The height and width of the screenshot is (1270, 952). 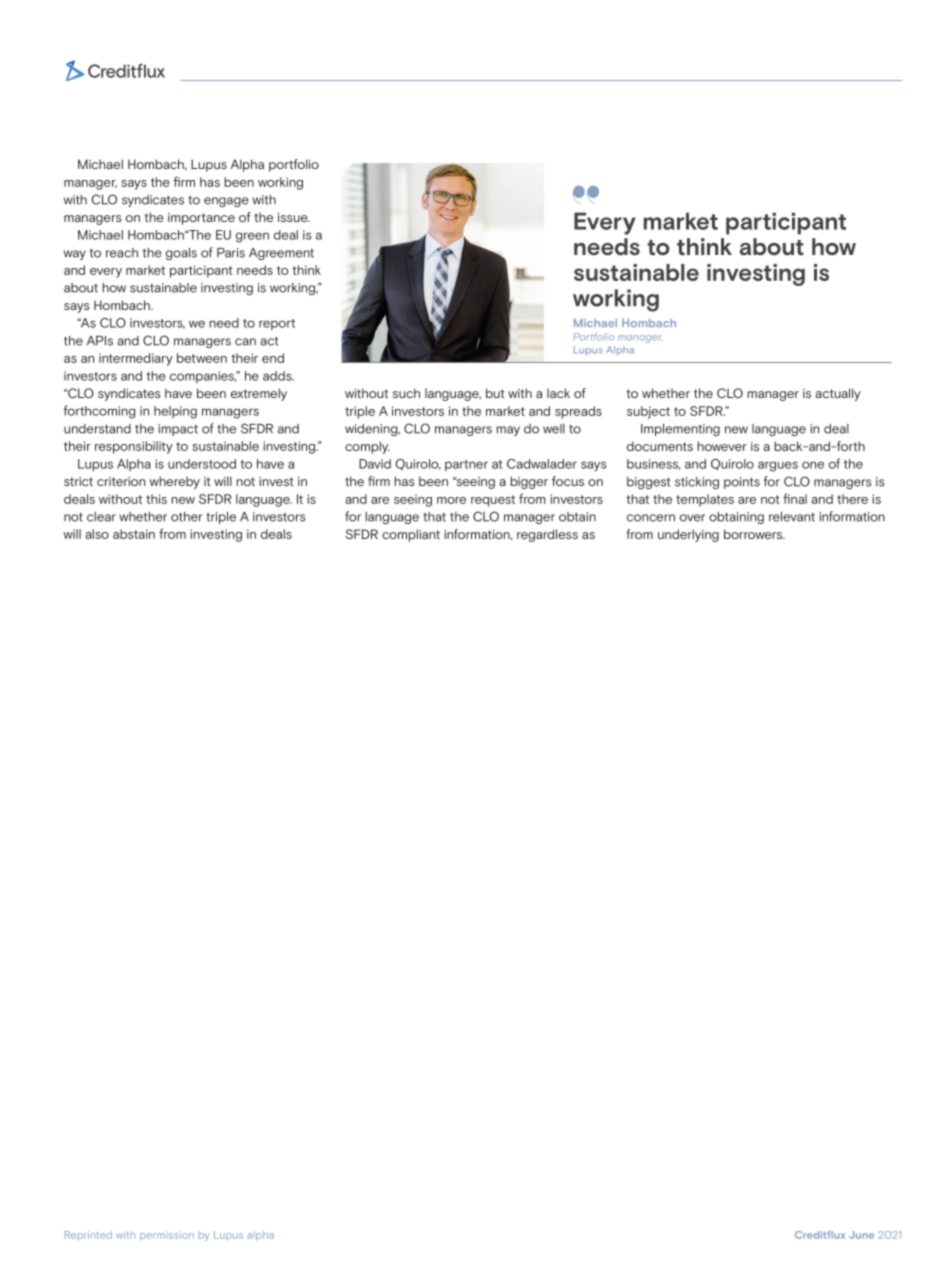 I want to click on issue, so click(x=294, y=217).
